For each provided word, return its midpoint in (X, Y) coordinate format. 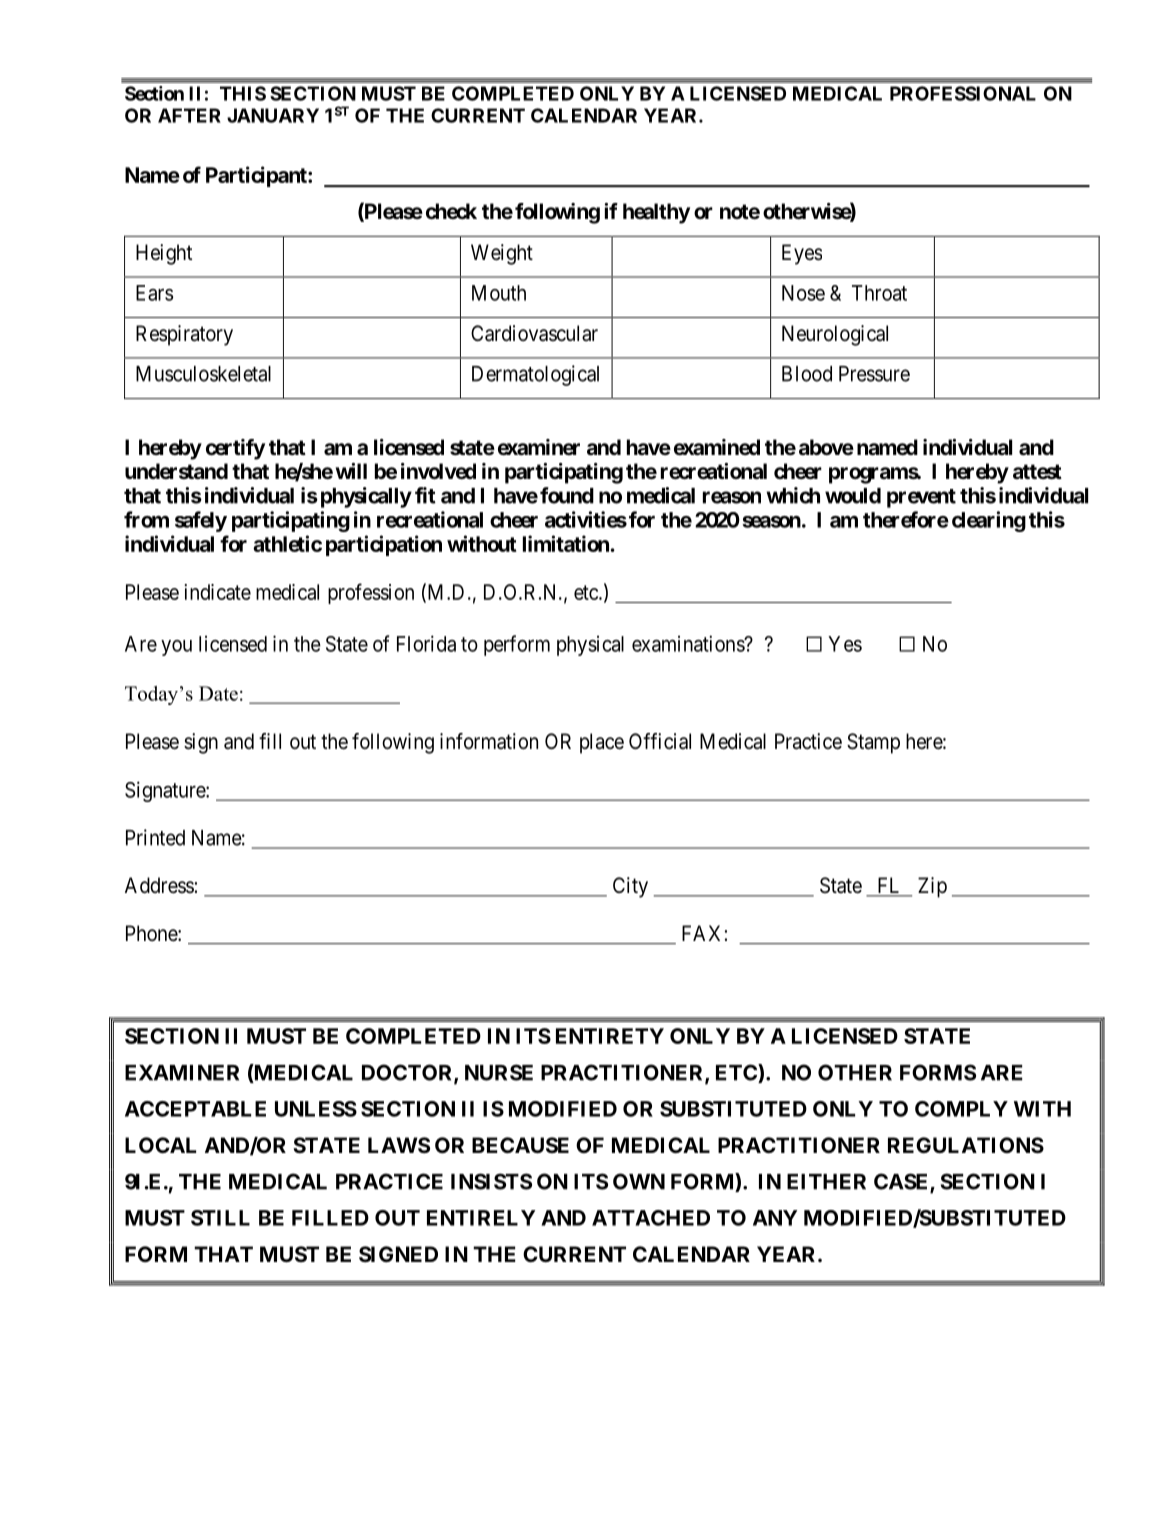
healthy (656, 213)
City (630, 887)
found (567, 495)
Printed (155, 837)
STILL (220, 1218)
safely (201, 521)
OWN (639, 1181)
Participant (257, 176)
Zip (932, 887)
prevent (921, 498)
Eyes (802, 254)
